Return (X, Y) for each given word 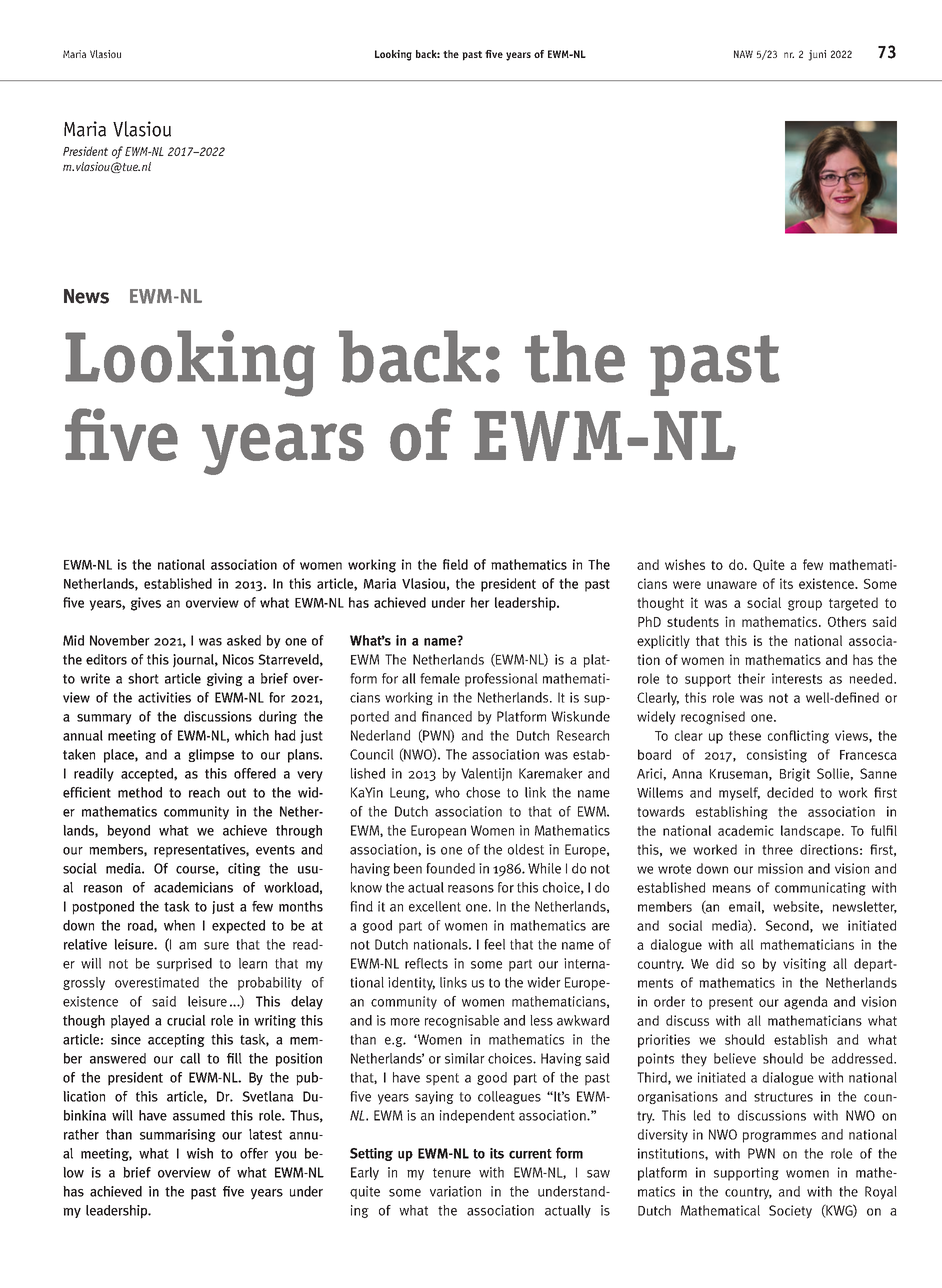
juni (817, 55)
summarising (178, 1135)
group (805, 605)
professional (501, 680)
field (455, 564)
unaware (732, 585)
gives (146, 604)
